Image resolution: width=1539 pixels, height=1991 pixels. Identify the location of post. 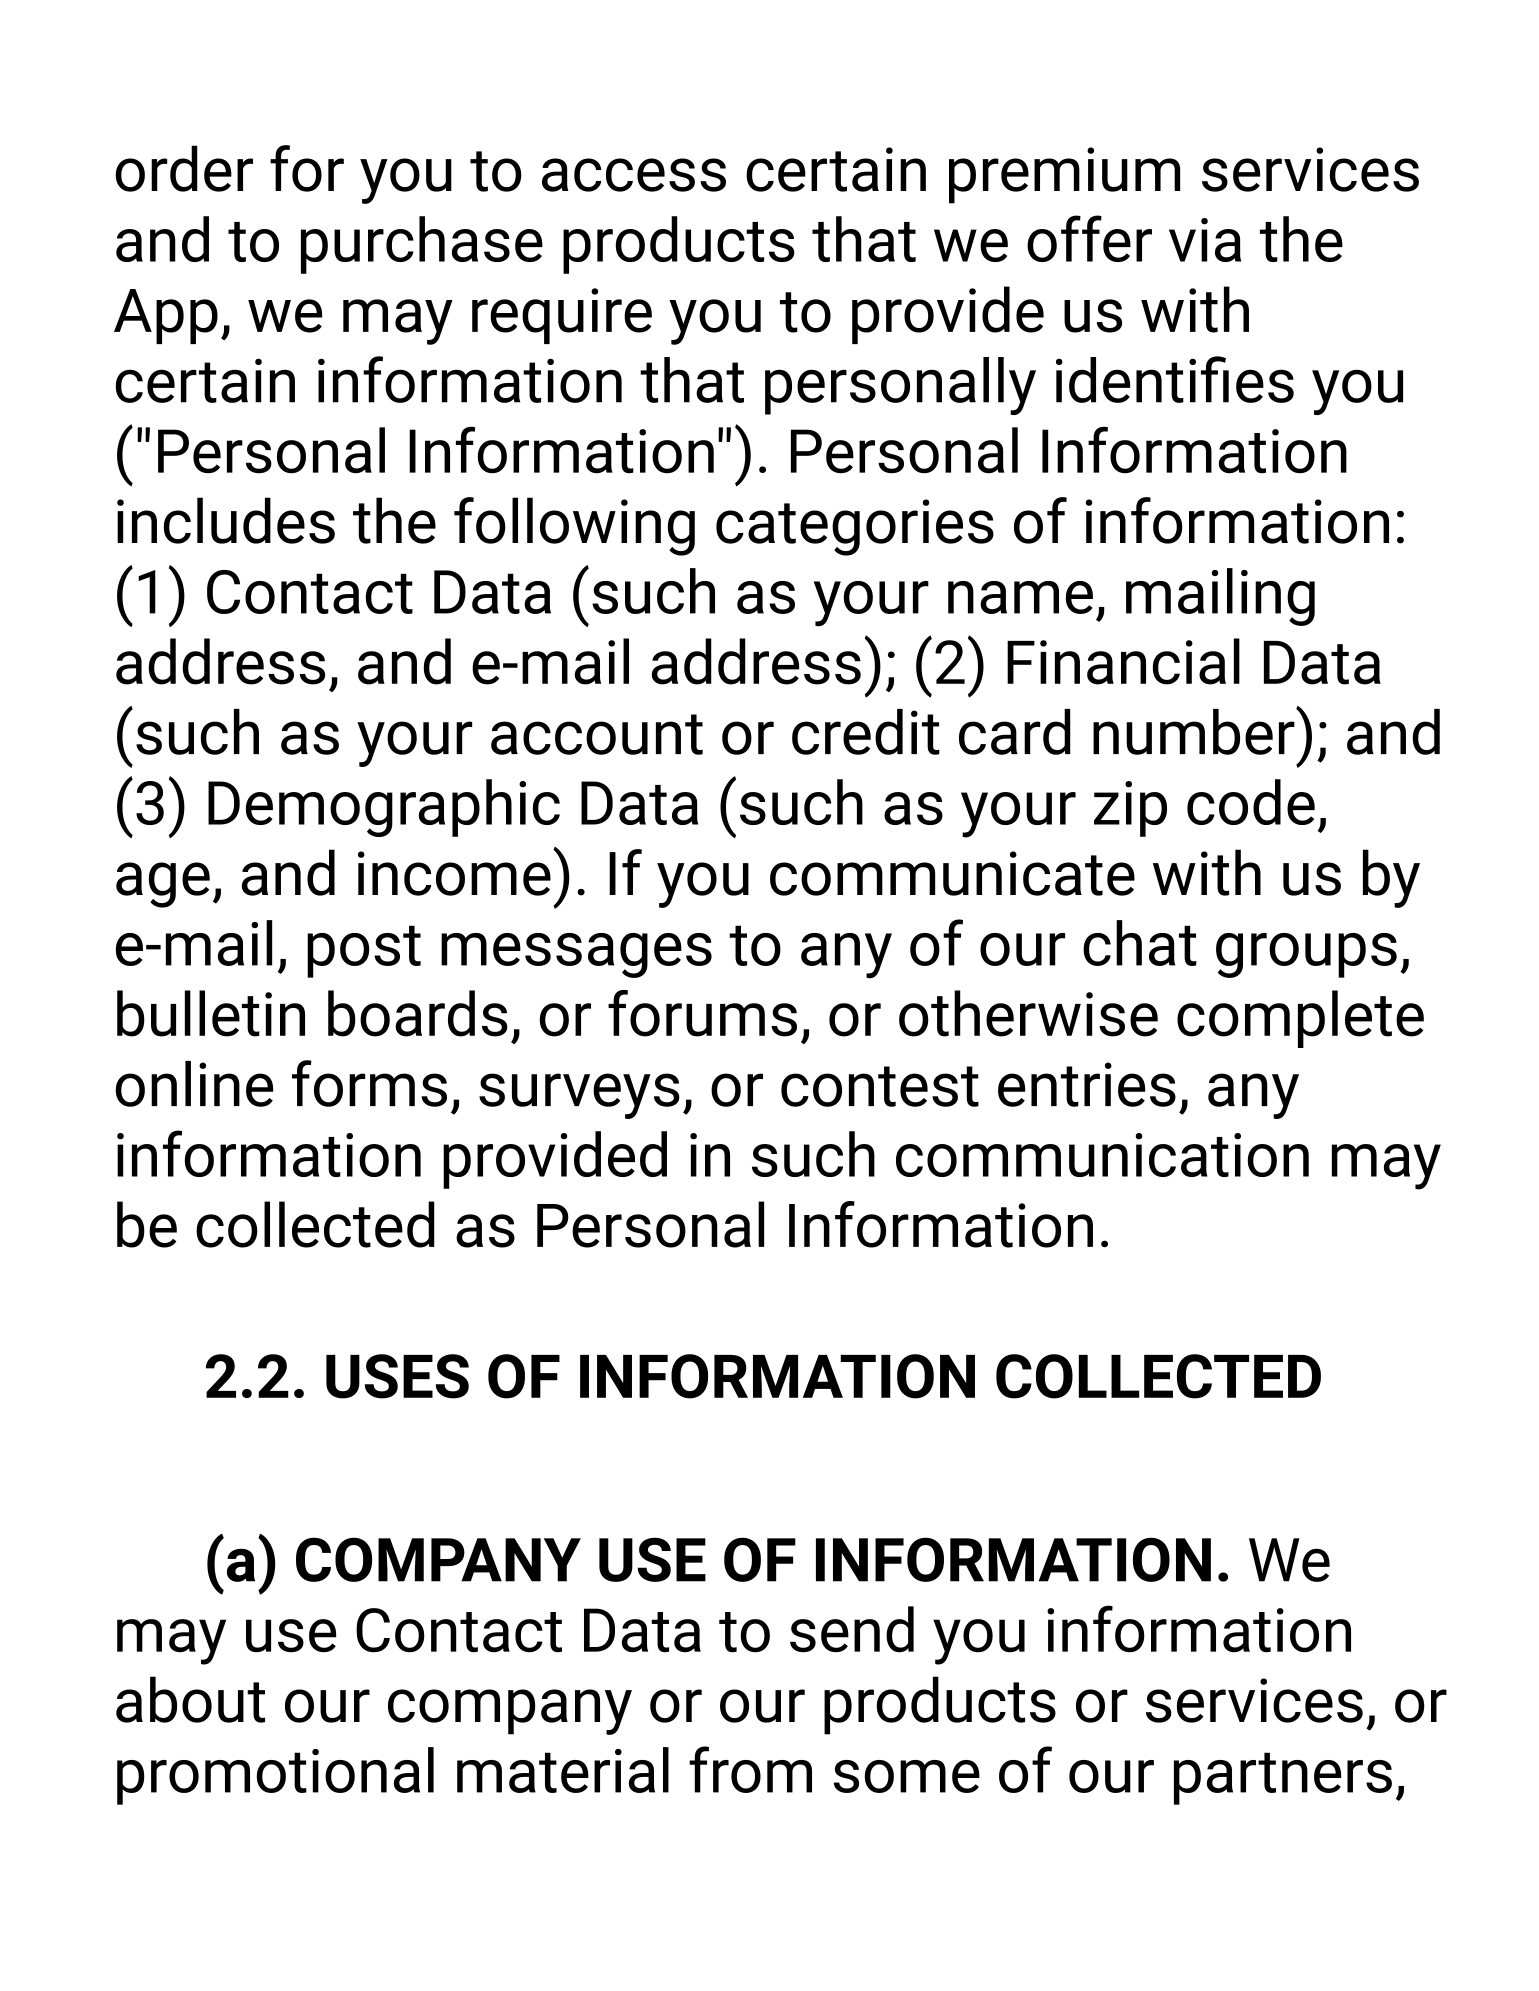
(364, 951).
